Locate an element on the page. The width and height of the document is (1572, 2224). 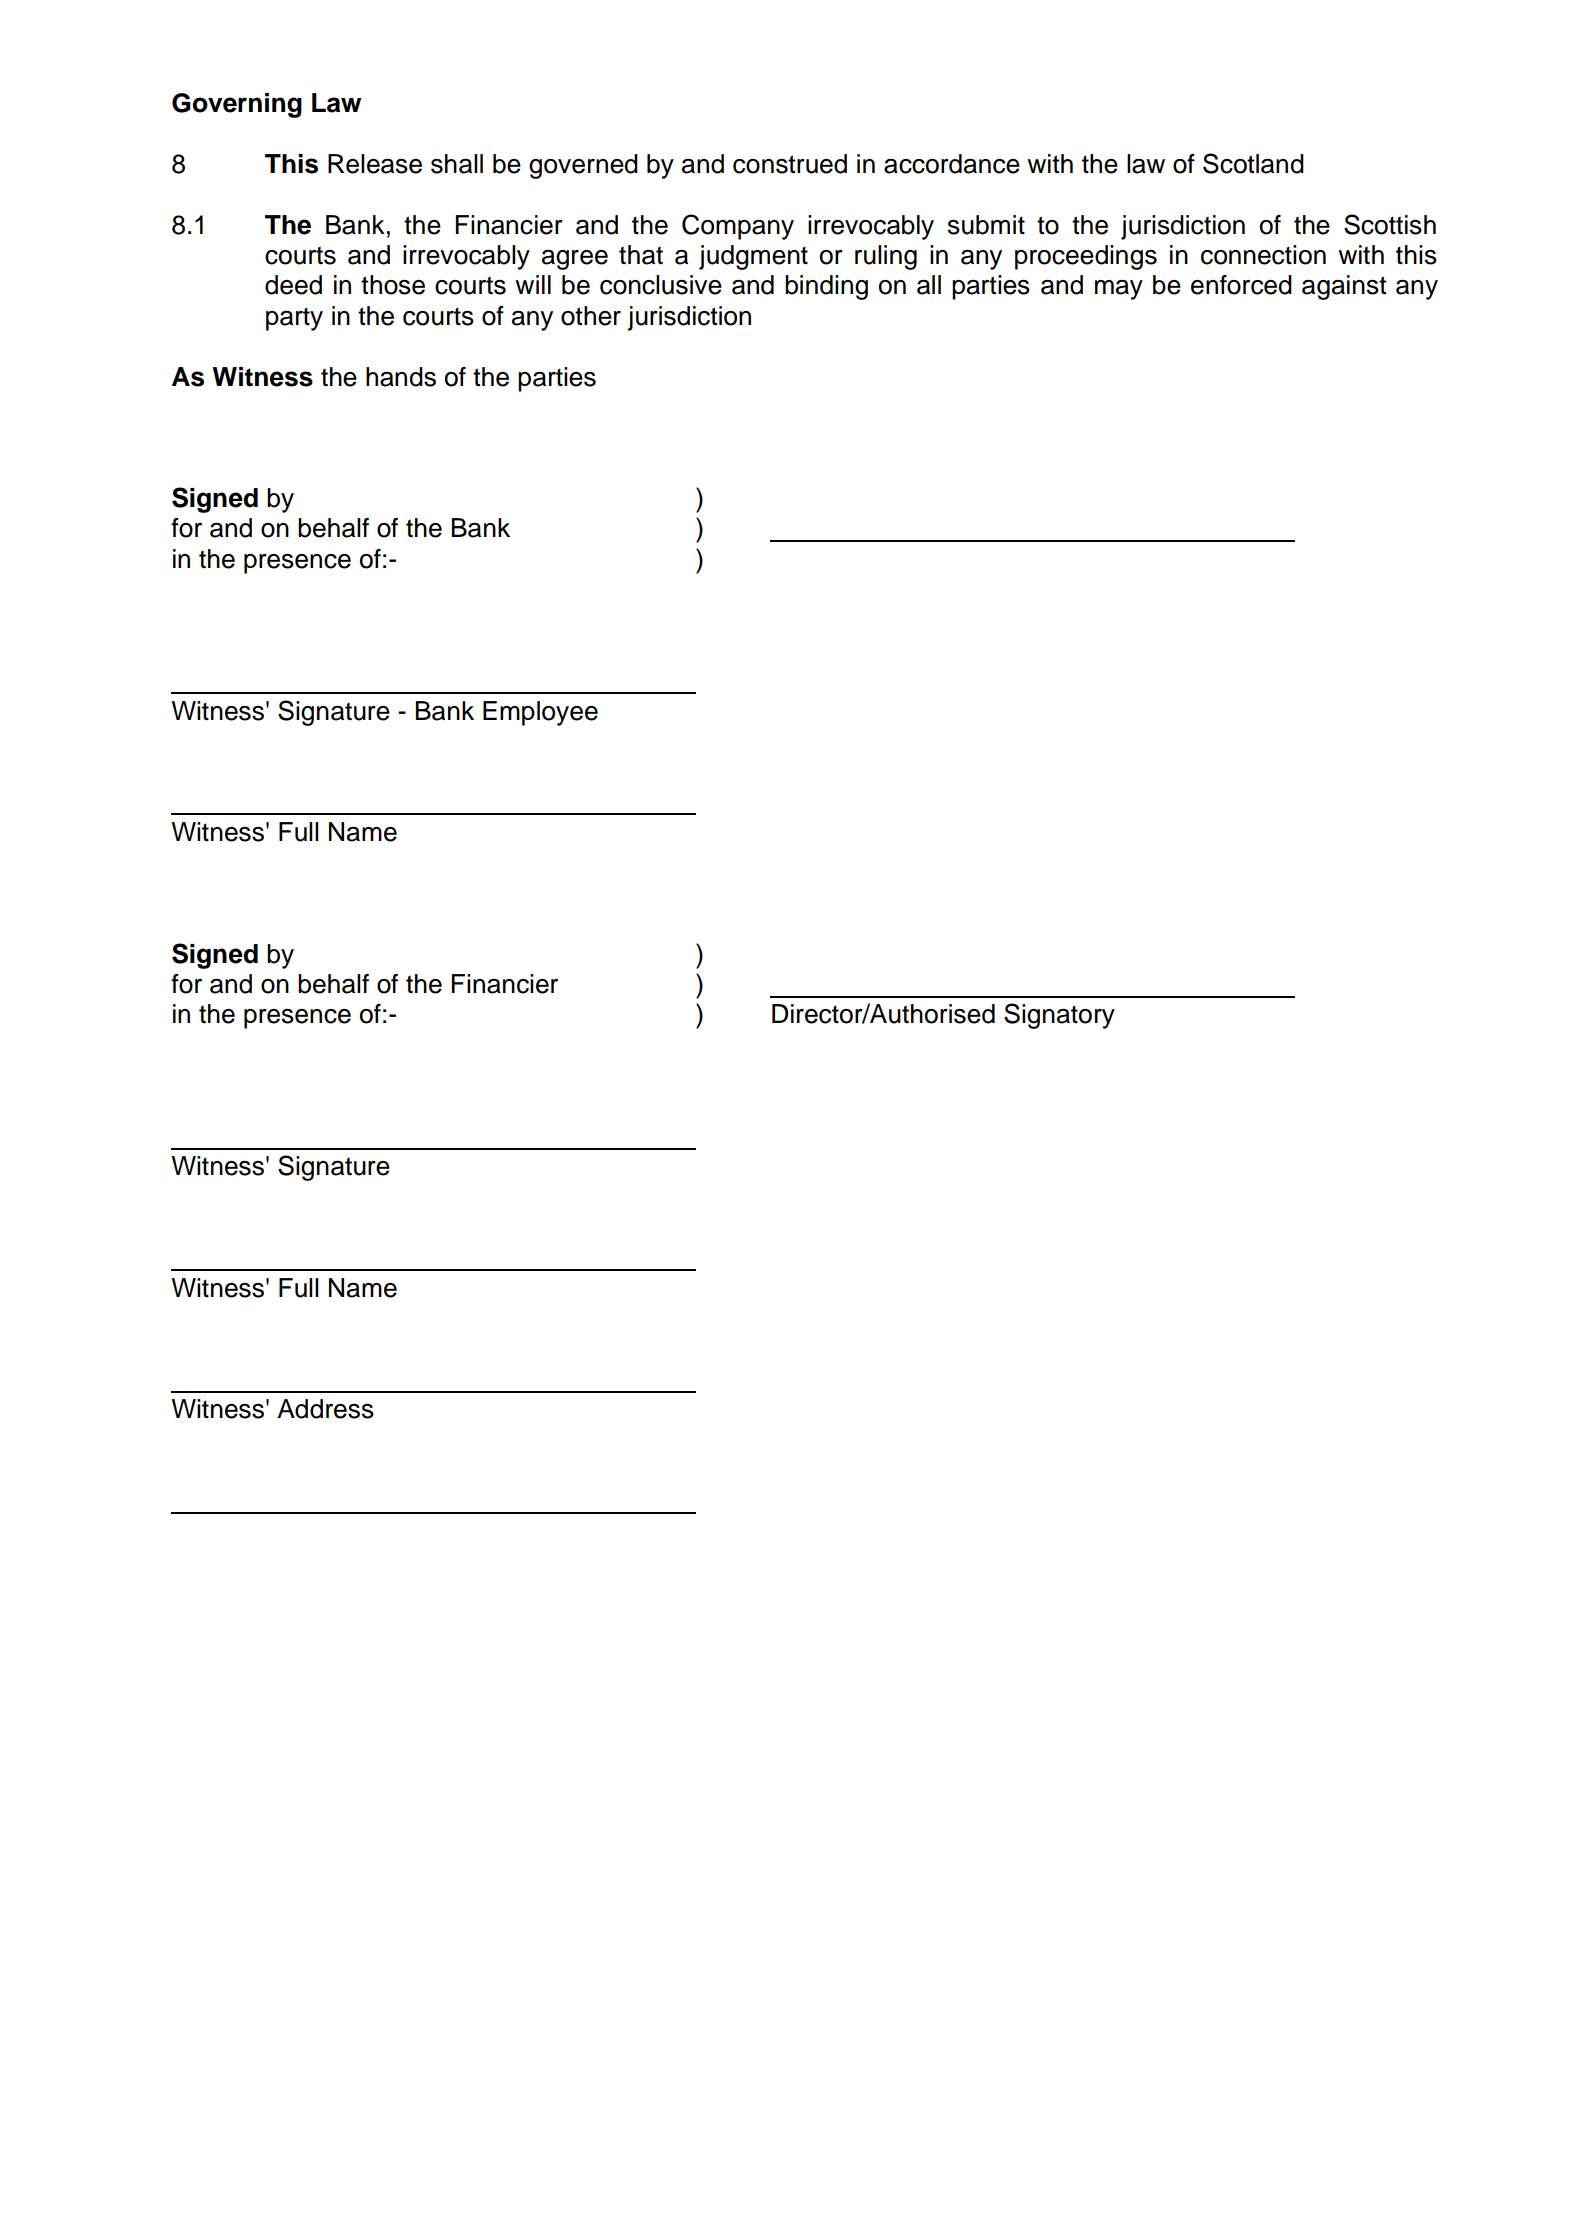
Release is located at coordinates (375, 164).
